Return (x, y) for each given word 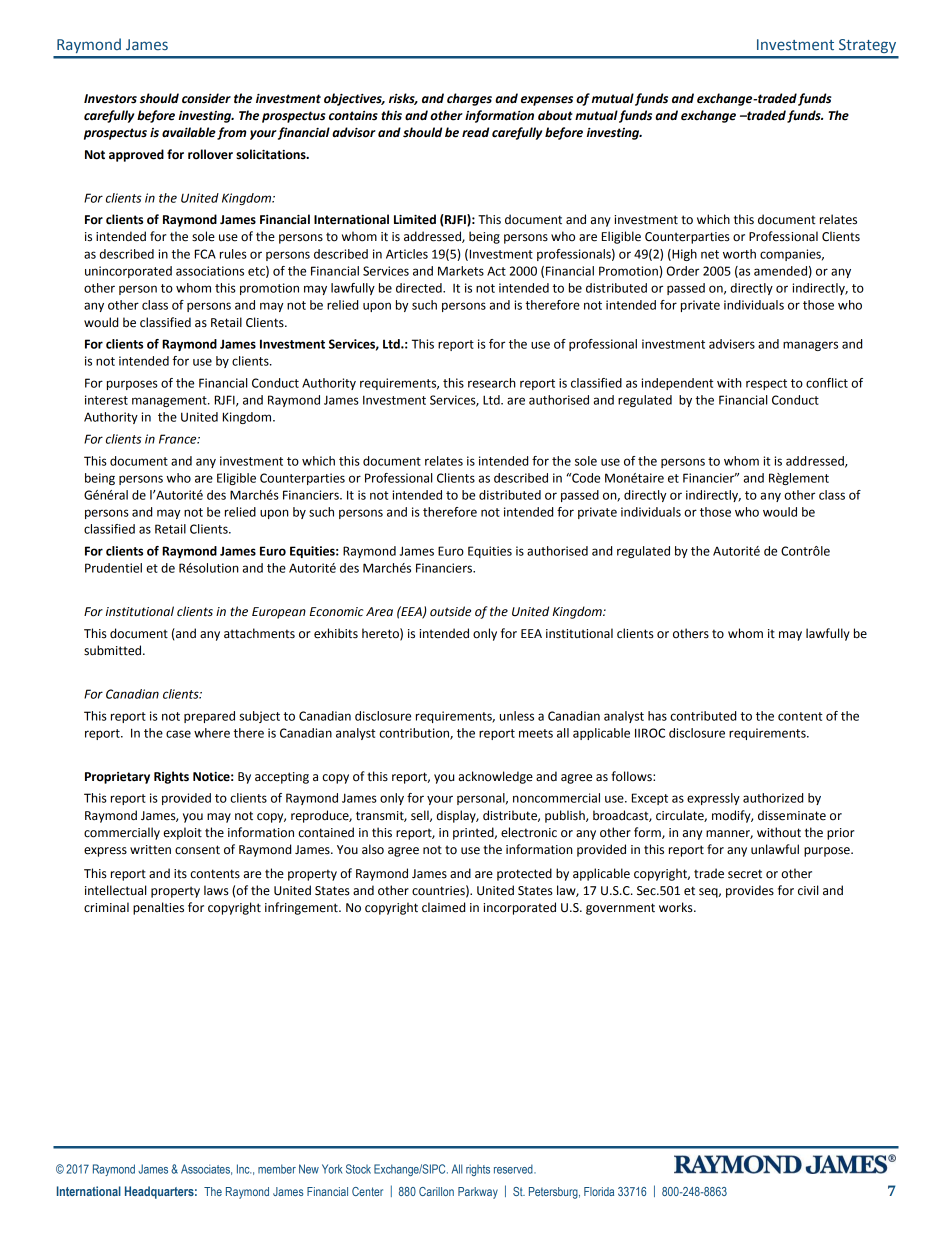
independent (677, 384)
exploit (182, 833)
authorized (773, 798)
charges (469, 99)
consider (206, 98)
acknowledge (496, 777)
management (170, 401)
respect (766, 384)
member (277, 1169)
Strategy (867, 46)
